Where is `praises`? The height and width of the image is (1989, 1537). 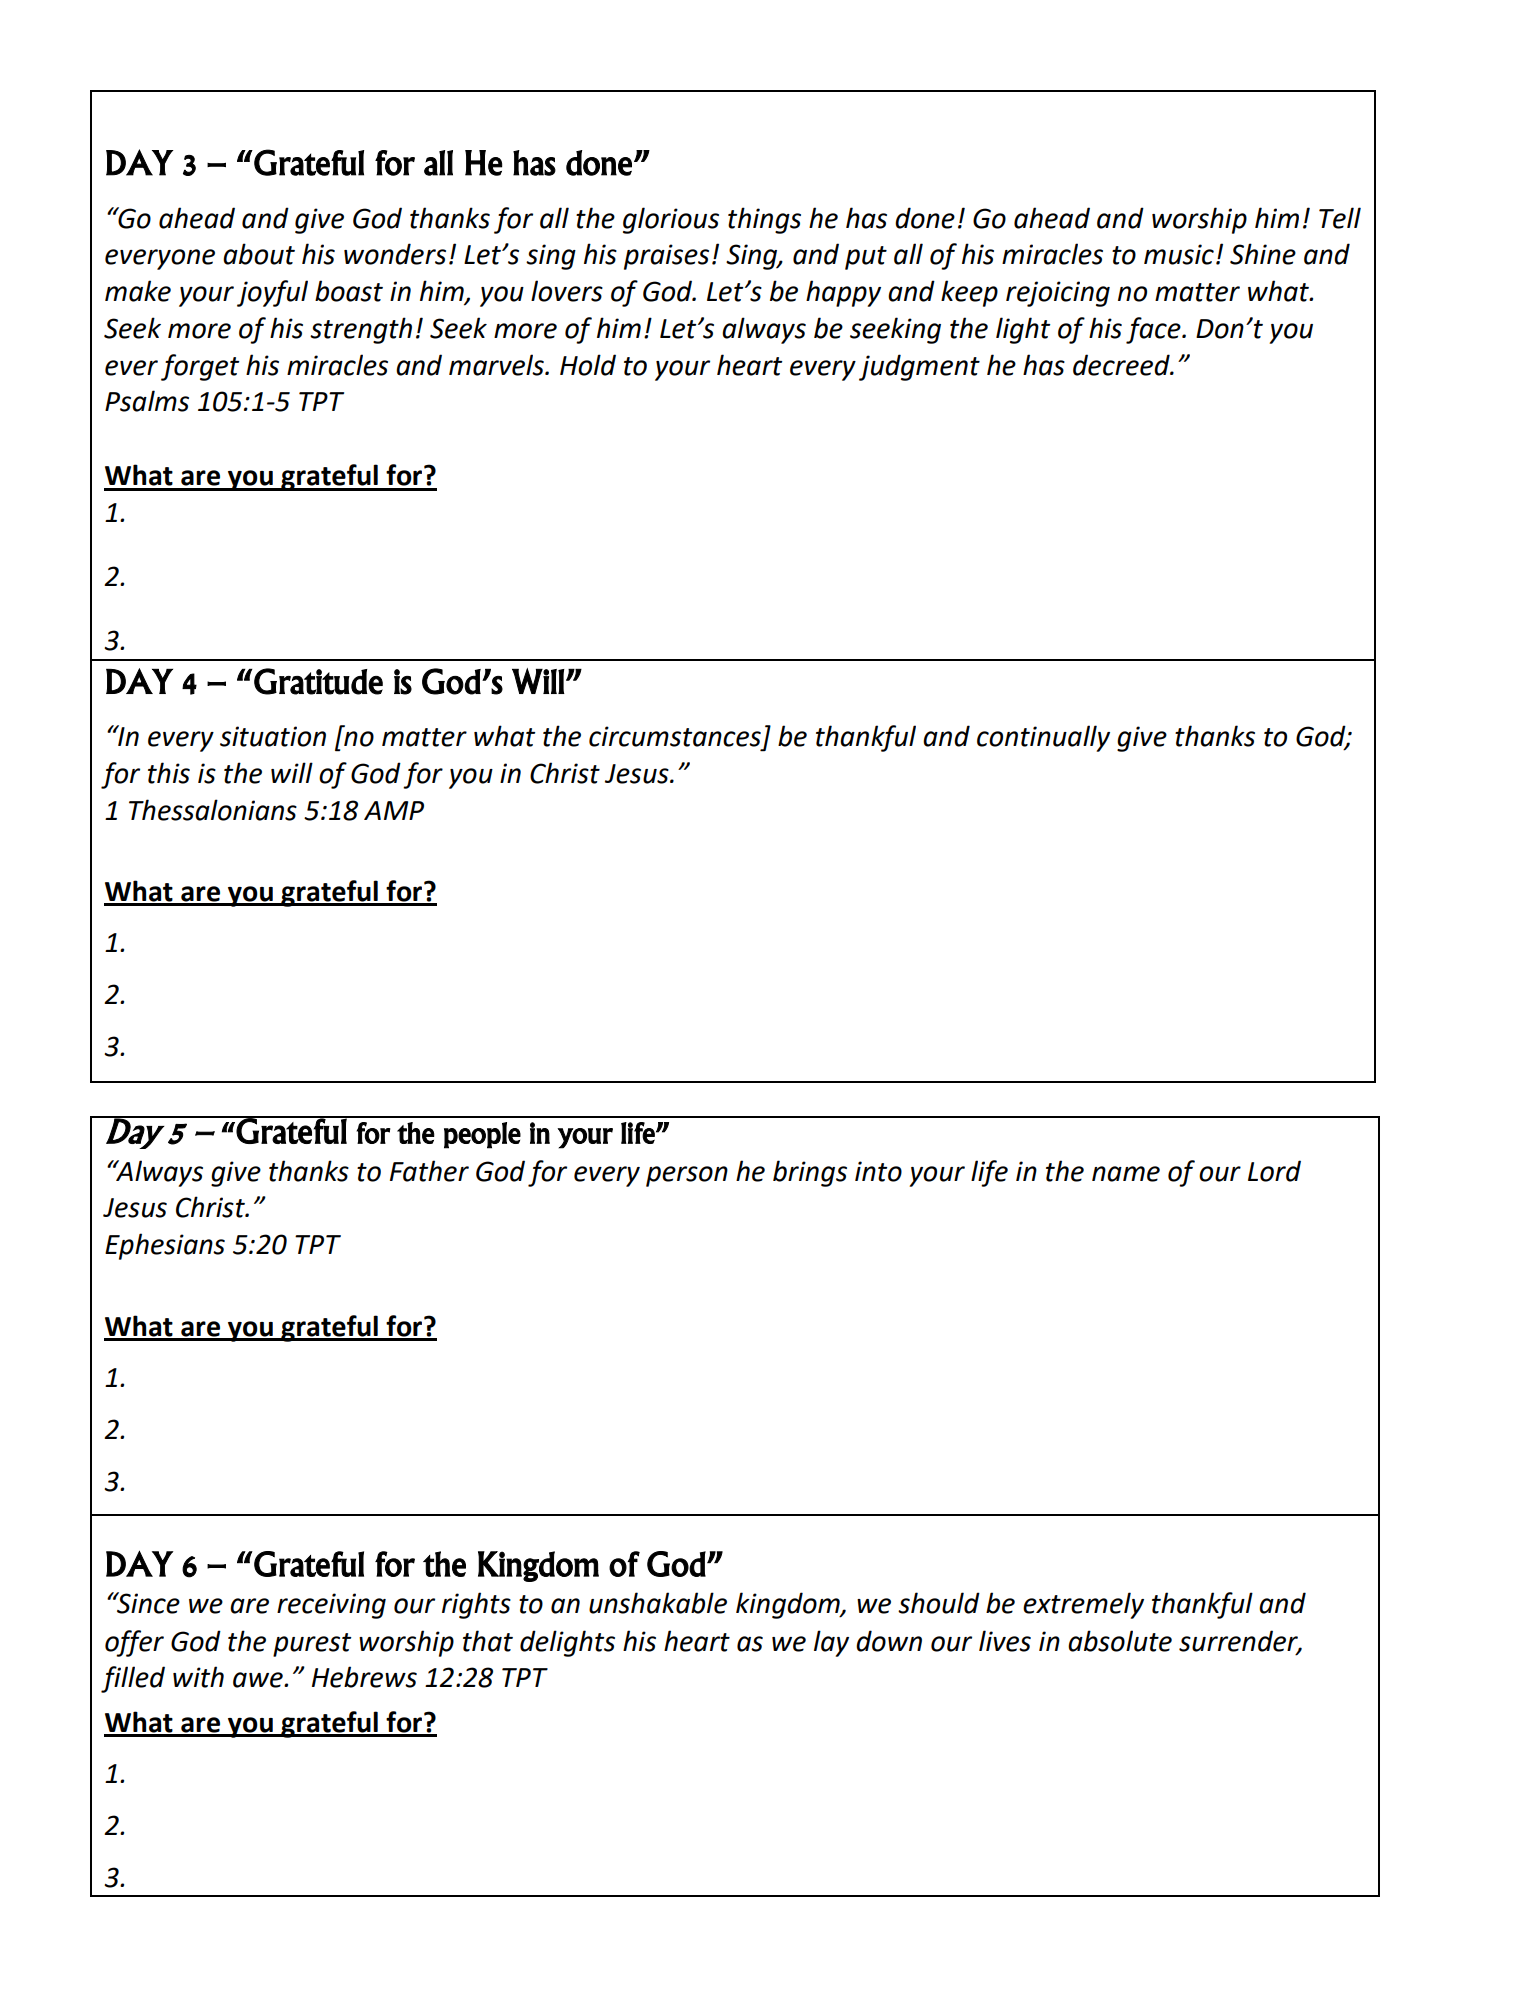
praises is located at coordinates (666, 257).
